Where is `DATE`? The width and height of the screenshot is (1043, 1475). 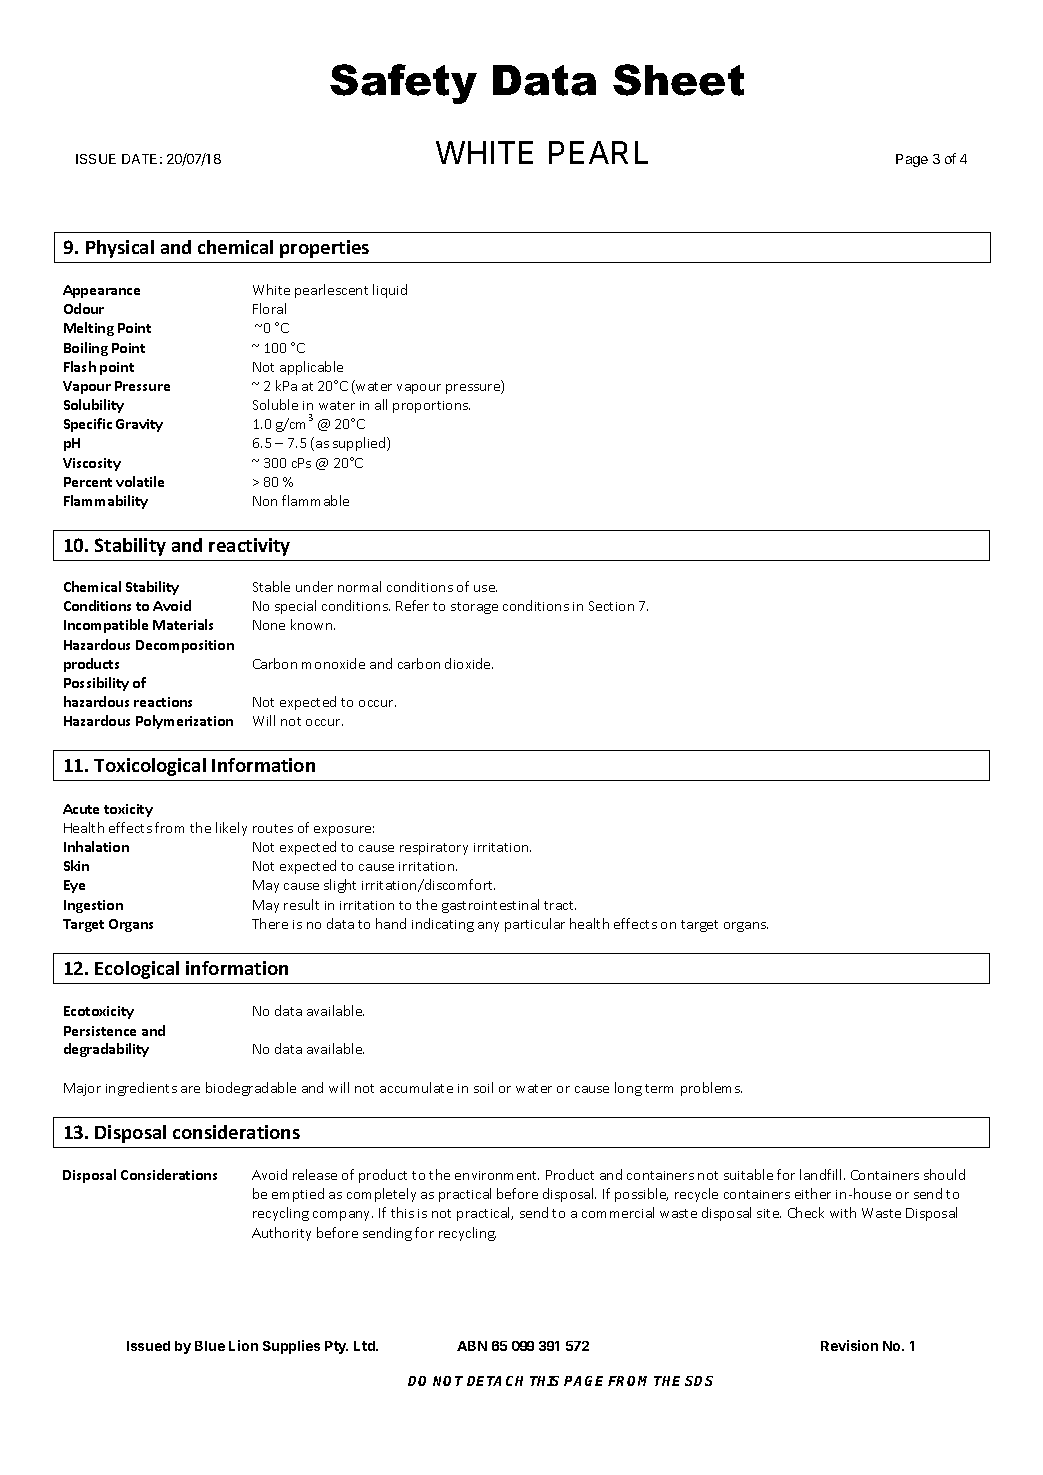 DATE is located at coordinates (139, 159).
